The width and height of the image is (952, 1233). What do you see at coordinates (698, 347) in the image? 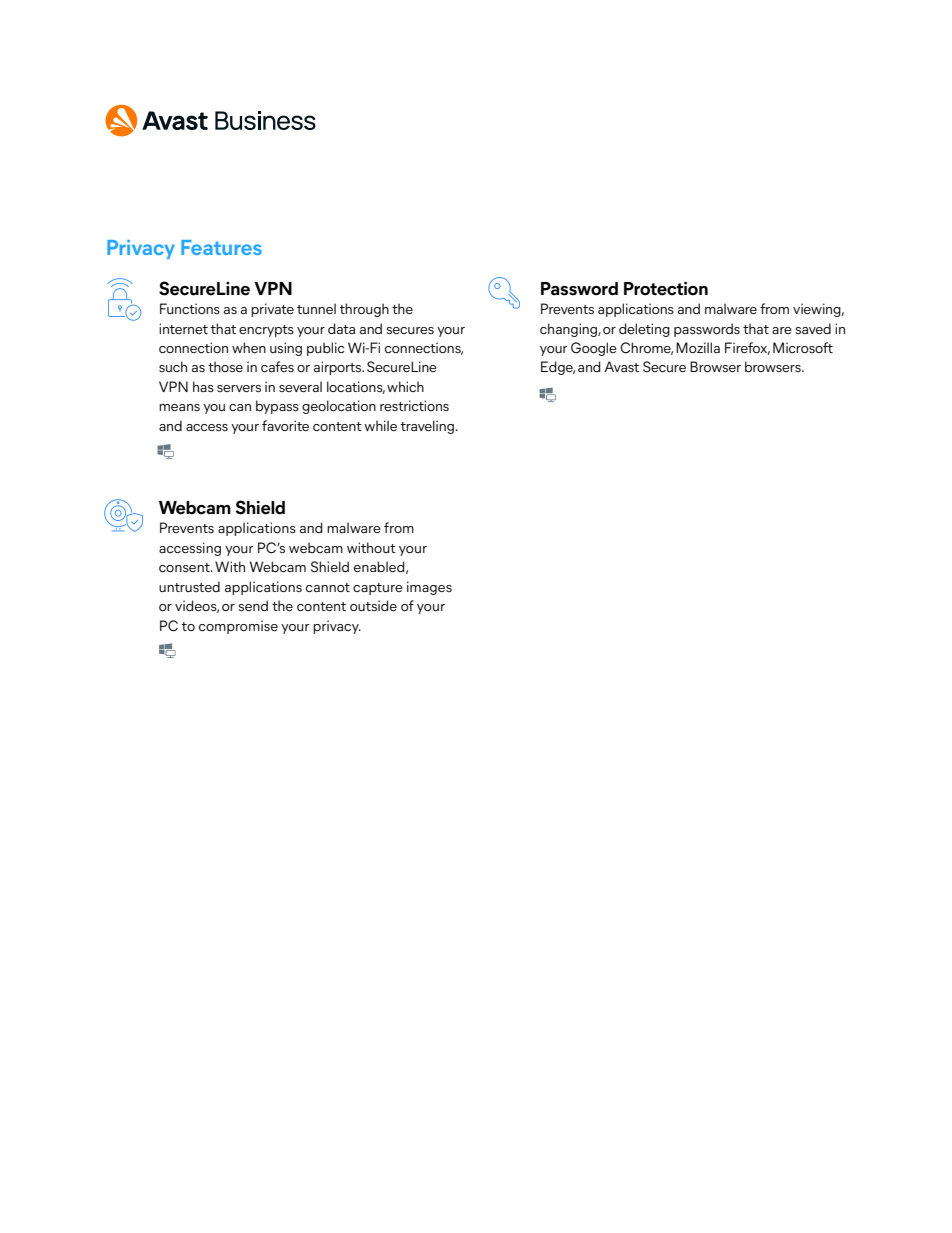
I see `Mozilla` at bounding box center [698, 347].
